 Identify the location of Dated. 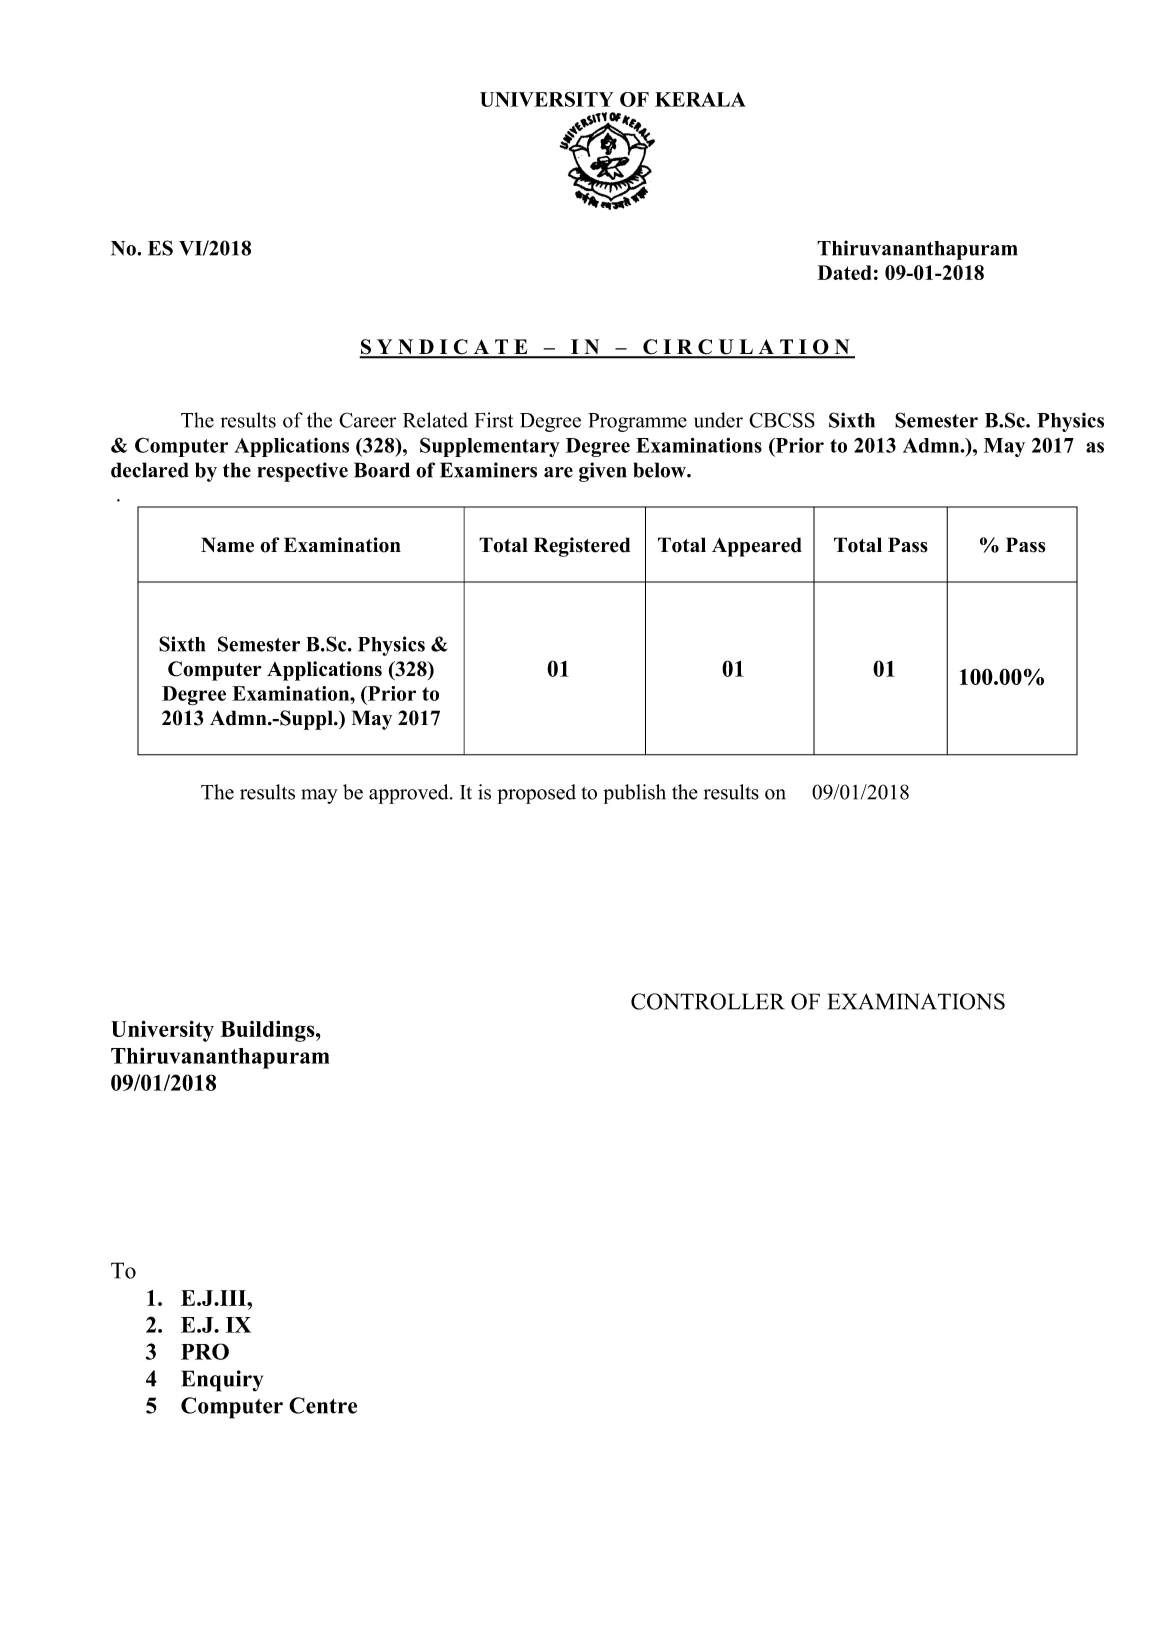
(844, 272).
